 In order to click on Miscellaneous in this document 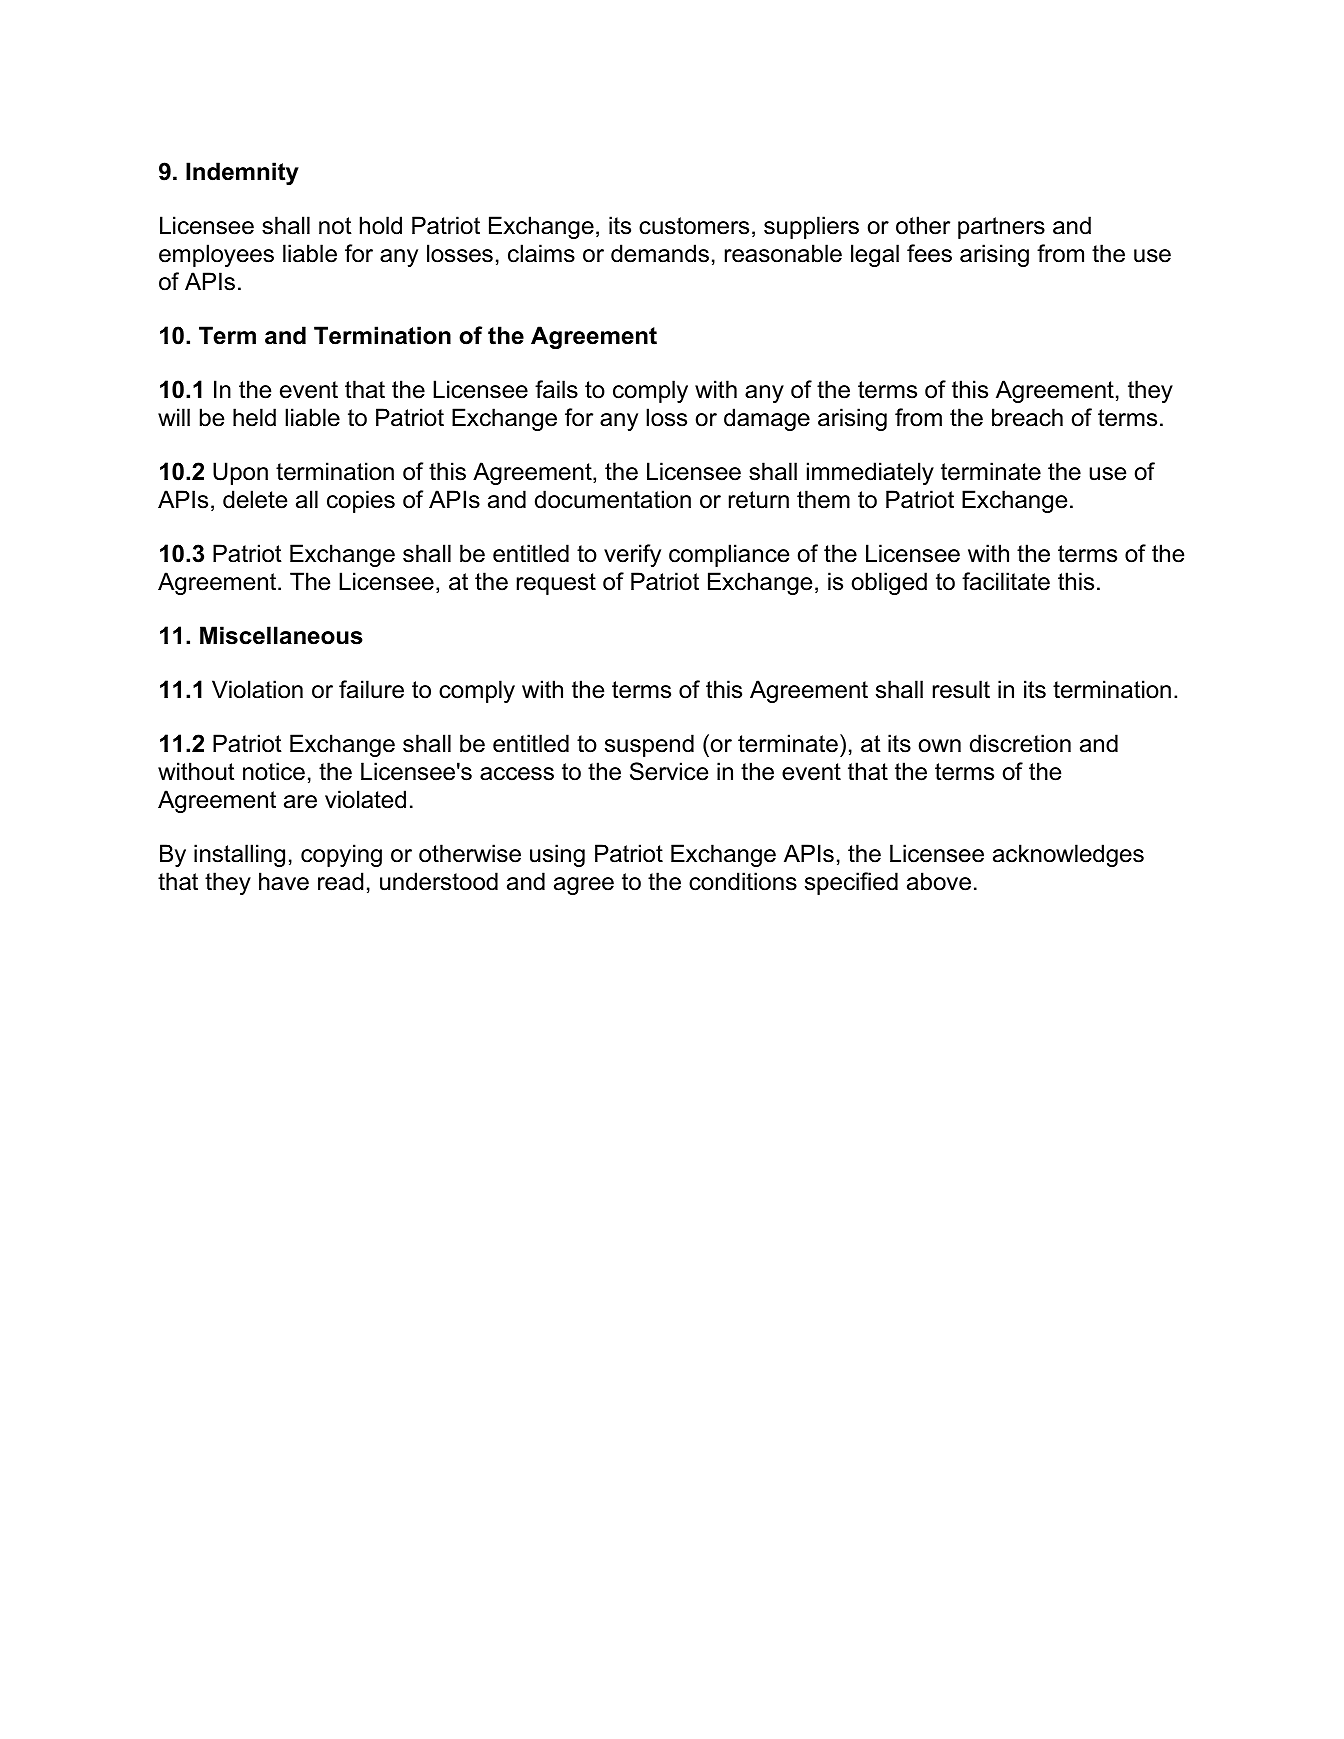, I will do `click(281, 635)`.
